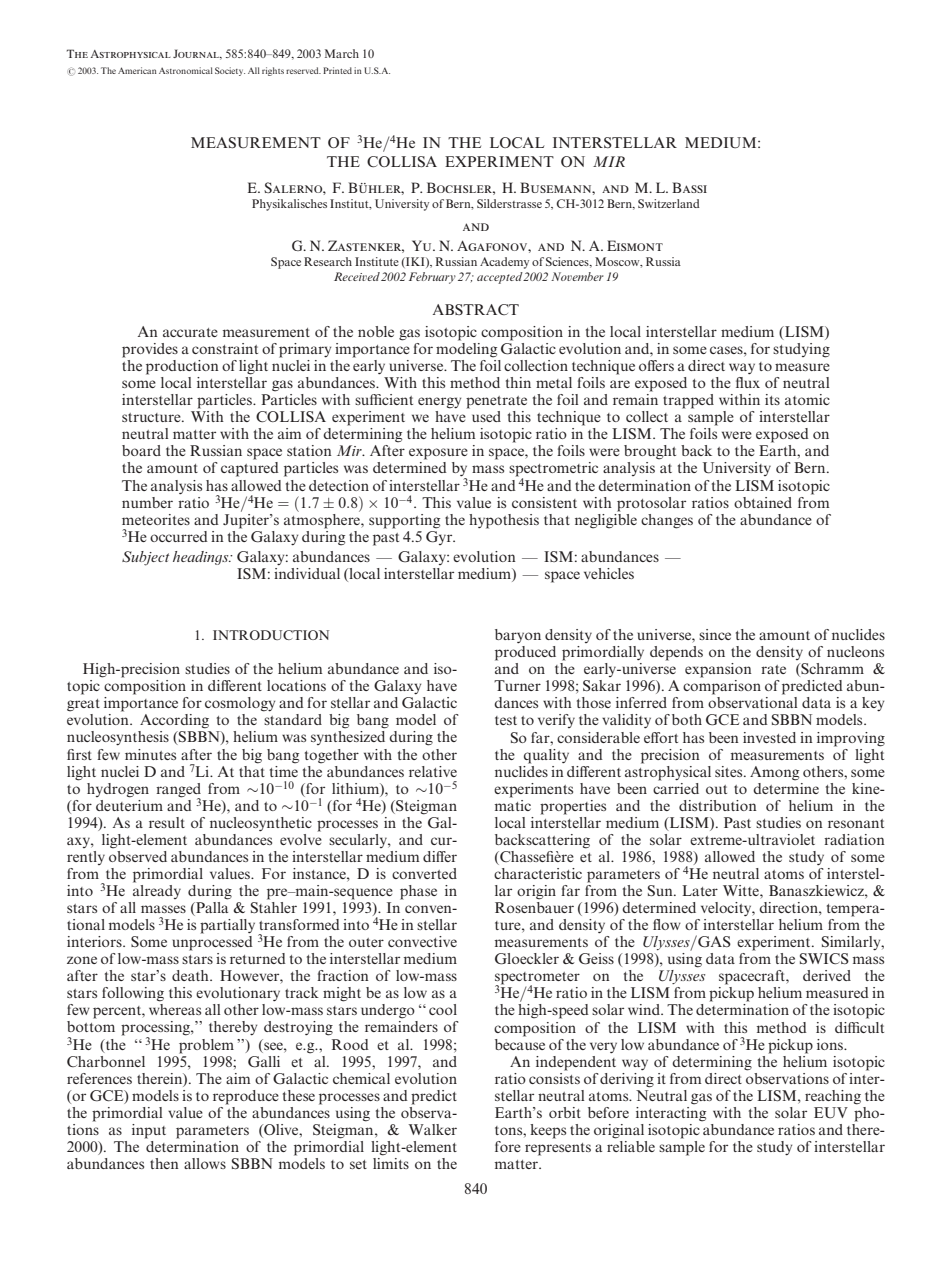 The width and height of the document is (952, 1261). What do you see at coordinates (432, 1129) in the document?
I see `Walker` at bounding box center [432, 1129].
